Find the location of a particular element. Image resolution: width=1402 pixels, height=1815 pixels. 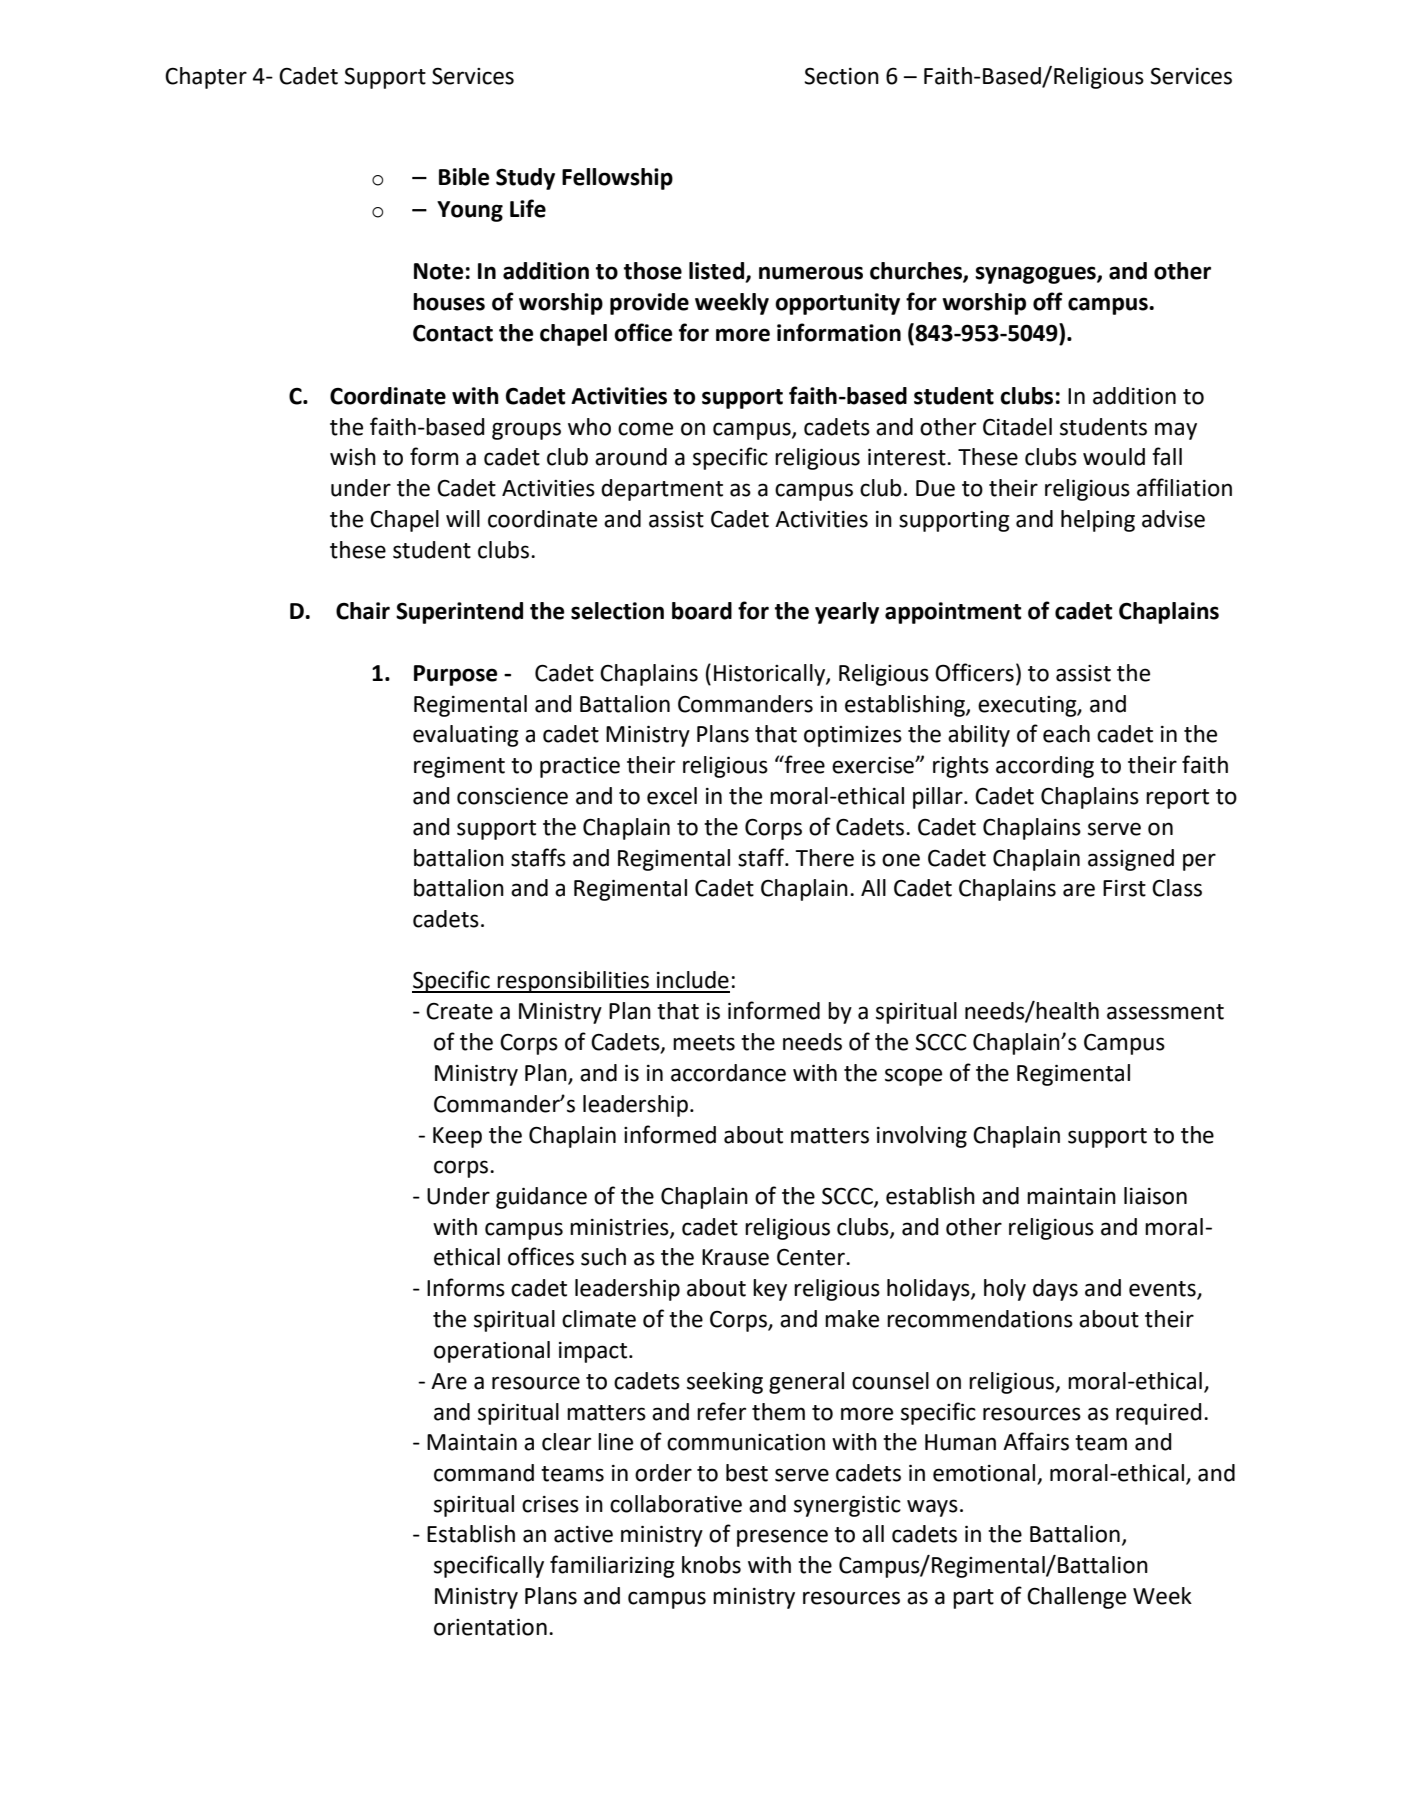

Fellowship is located at coordinates (617, 179).
